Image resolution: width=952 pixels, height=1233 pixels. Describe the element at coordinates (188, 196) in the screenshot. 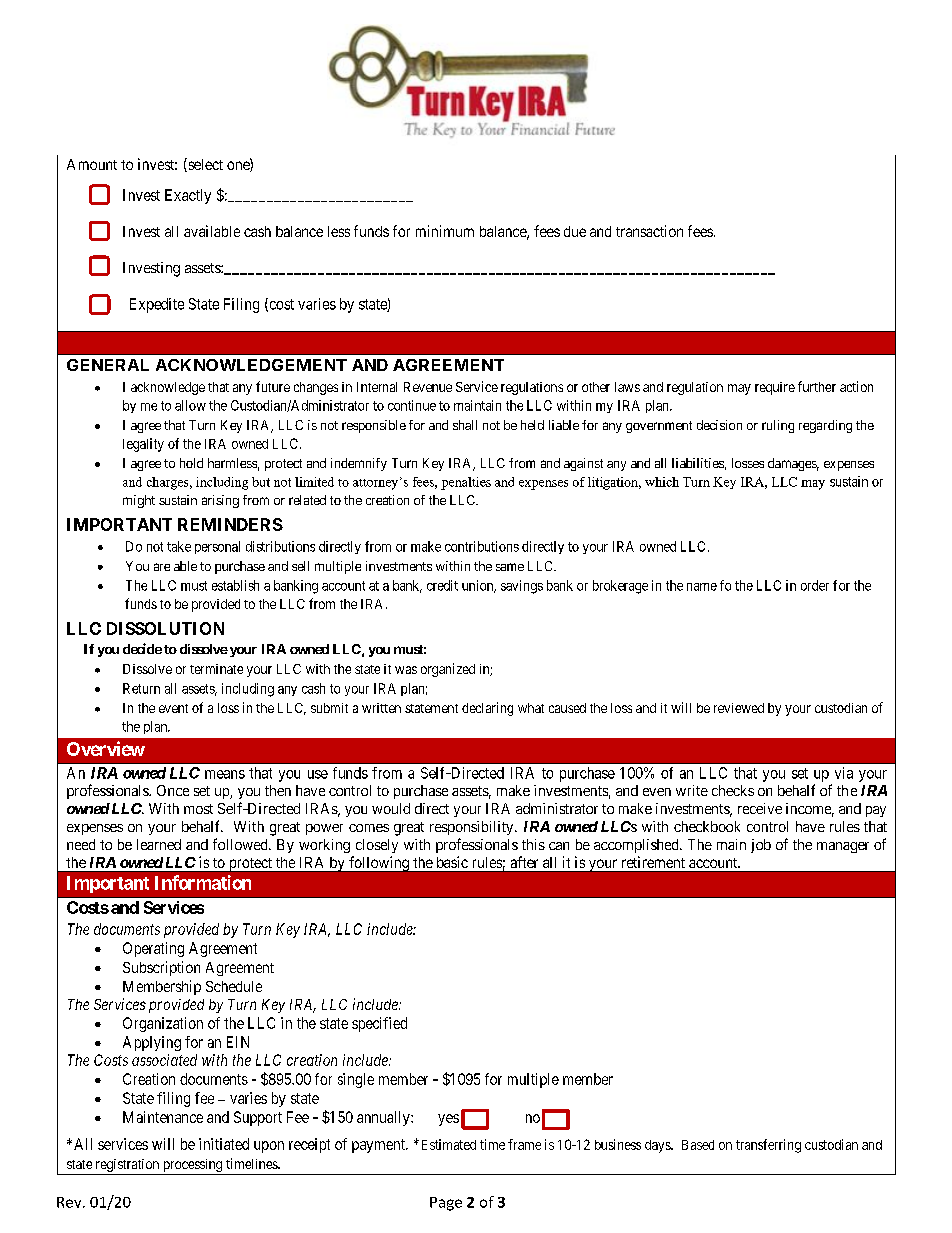

I see `Exactly` at that location.
